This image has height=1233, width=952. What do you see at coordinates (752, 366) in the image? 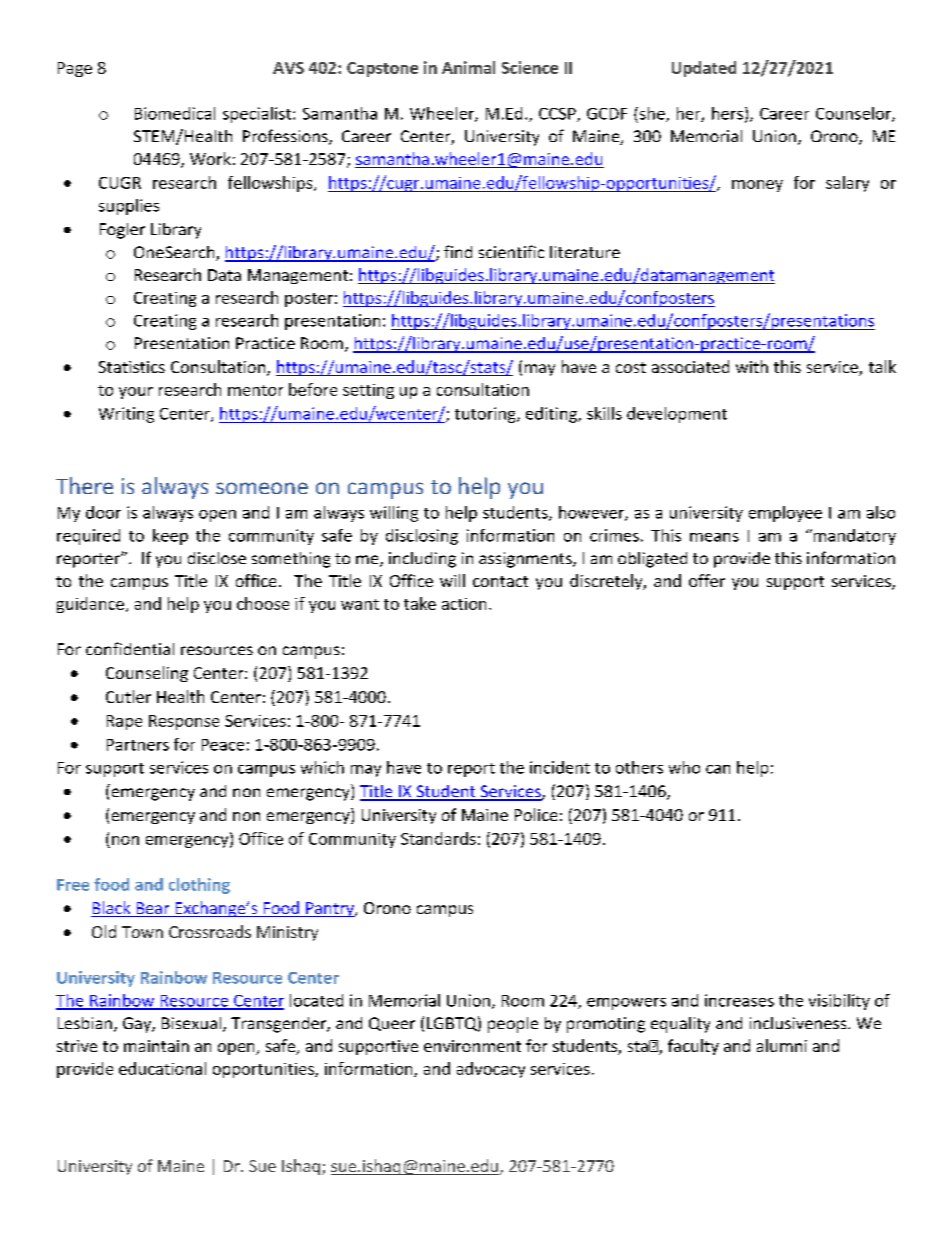
I see `with` at bounding box center [752, 366].
